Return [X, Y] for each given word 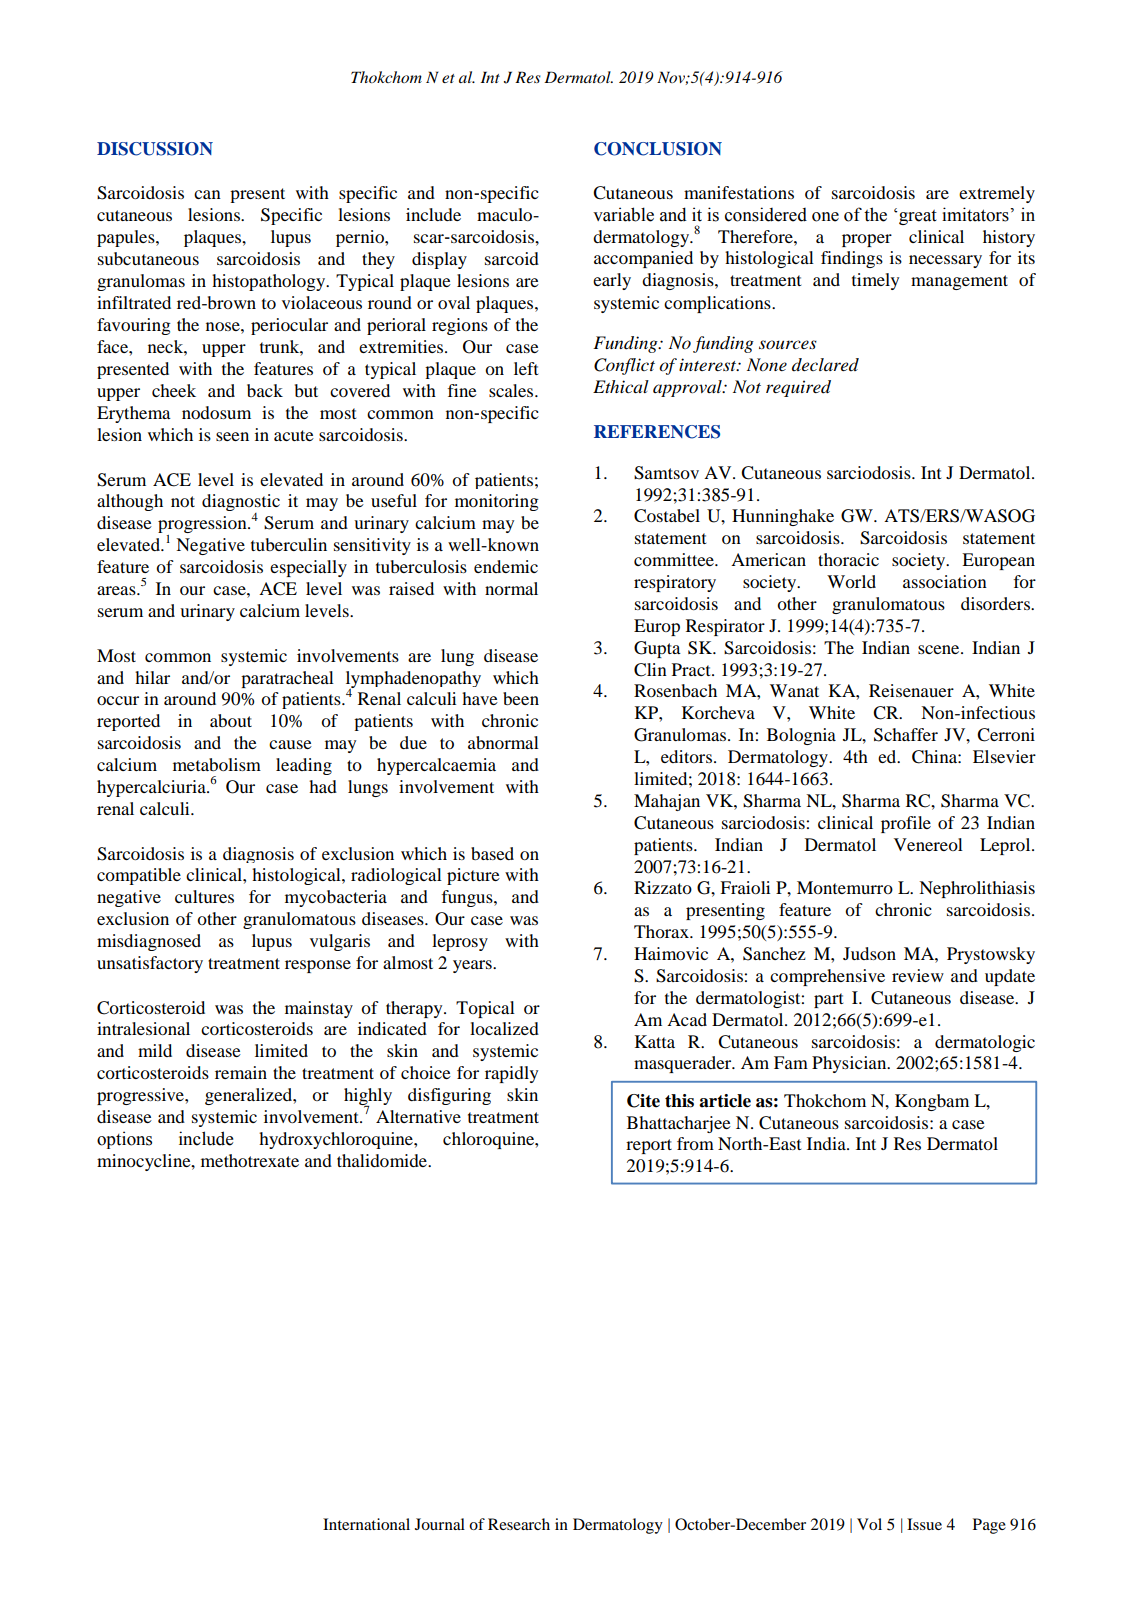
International [366, 1524]
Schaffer [906, 735]
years [473, 966]
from [695, 1143]
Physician [850, 1064]
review [918, 975]
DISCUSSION [155, 149]
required [798, 388]
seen [232, 436]
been [521, 698]
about [231, 720]
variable [623, 214]
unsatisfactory [150, 964]
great [917, 217]
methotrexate [250, 1160]
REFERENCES [657, 432]
